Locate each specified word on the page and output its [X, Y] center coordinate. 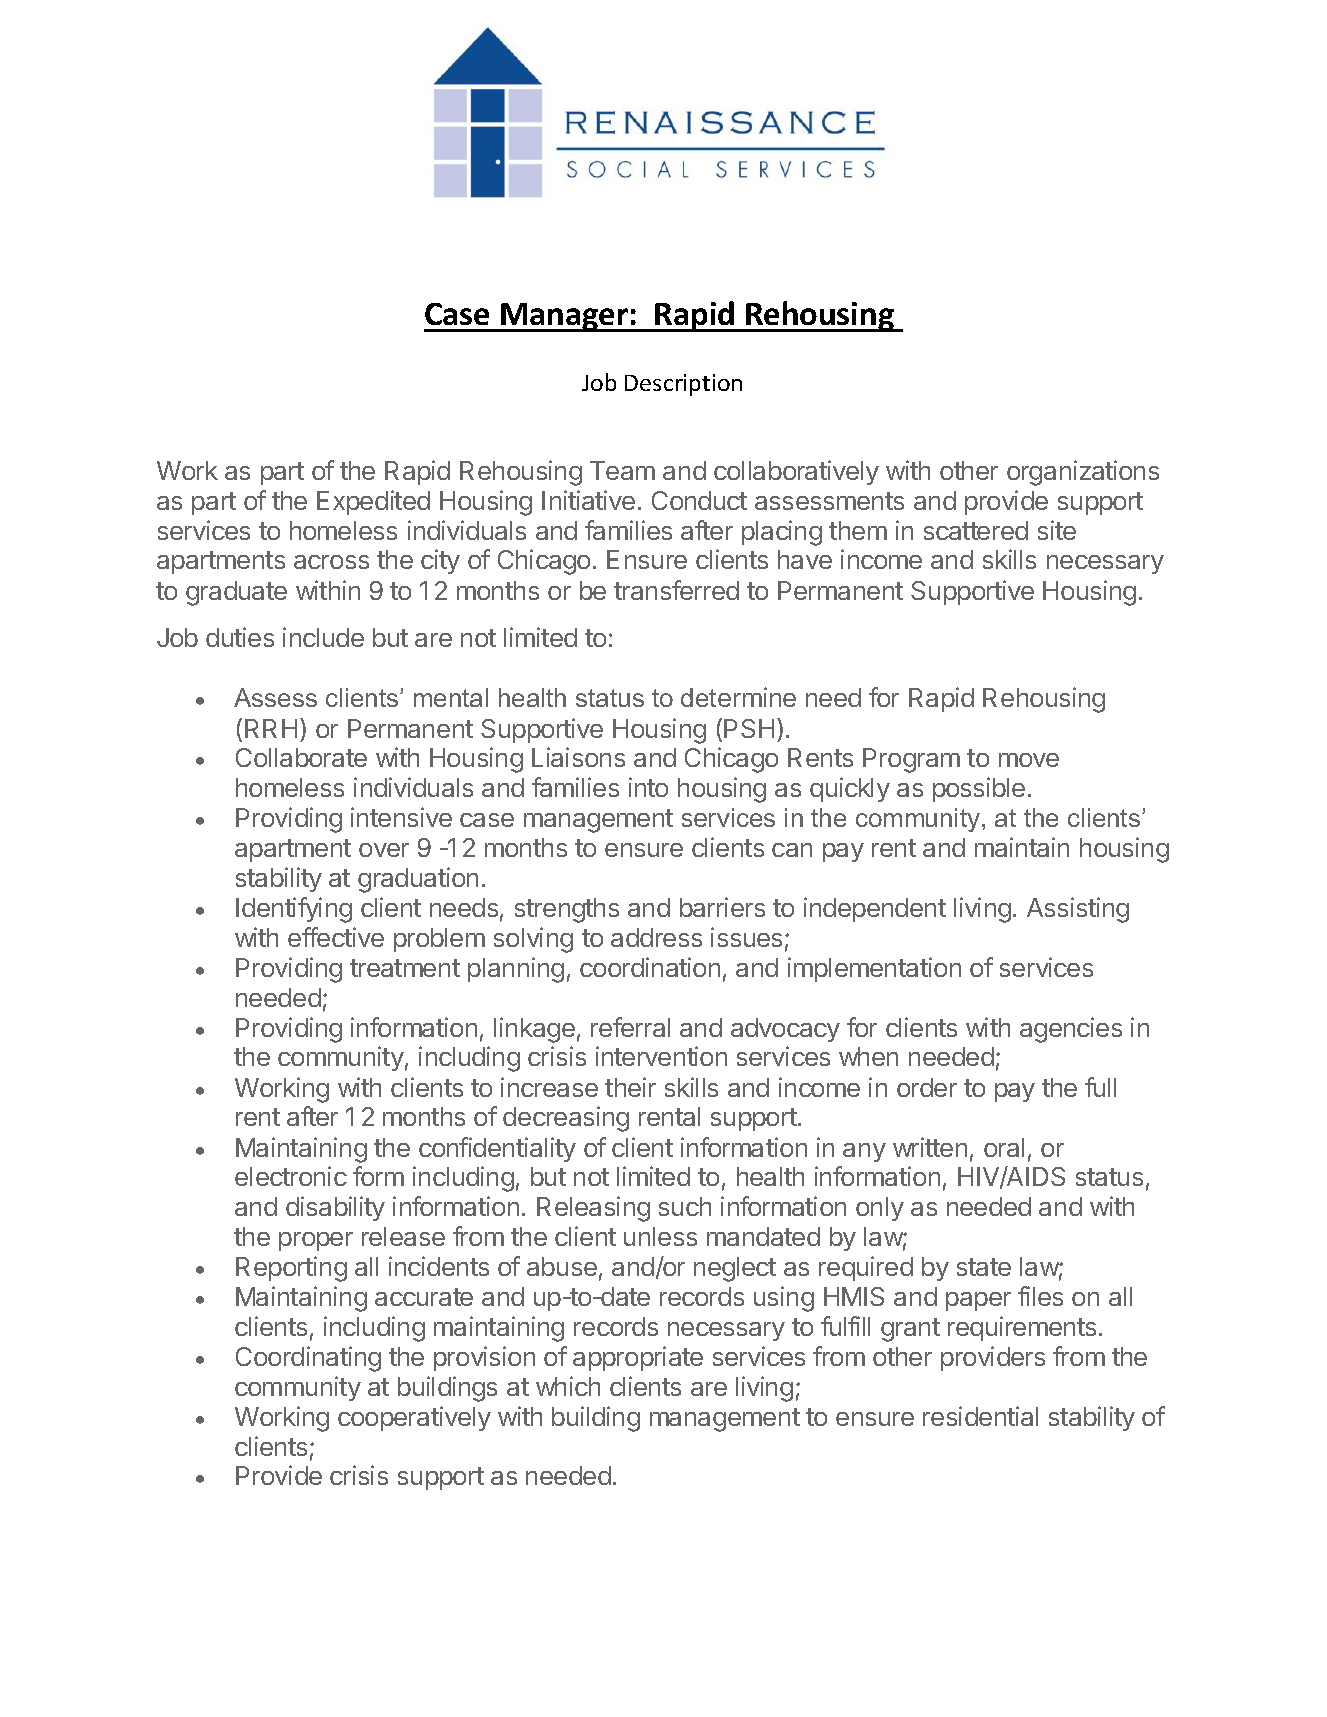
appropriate [638, 1358]
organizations [1083, 473]
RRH [271, 728]
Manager [565, 317]
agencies [1071, 1030]
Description [683, 385]
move [1029, 760]
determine [738, 697]
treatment [405, 968]
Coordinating [308, 1359]
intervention [661, 1056]
